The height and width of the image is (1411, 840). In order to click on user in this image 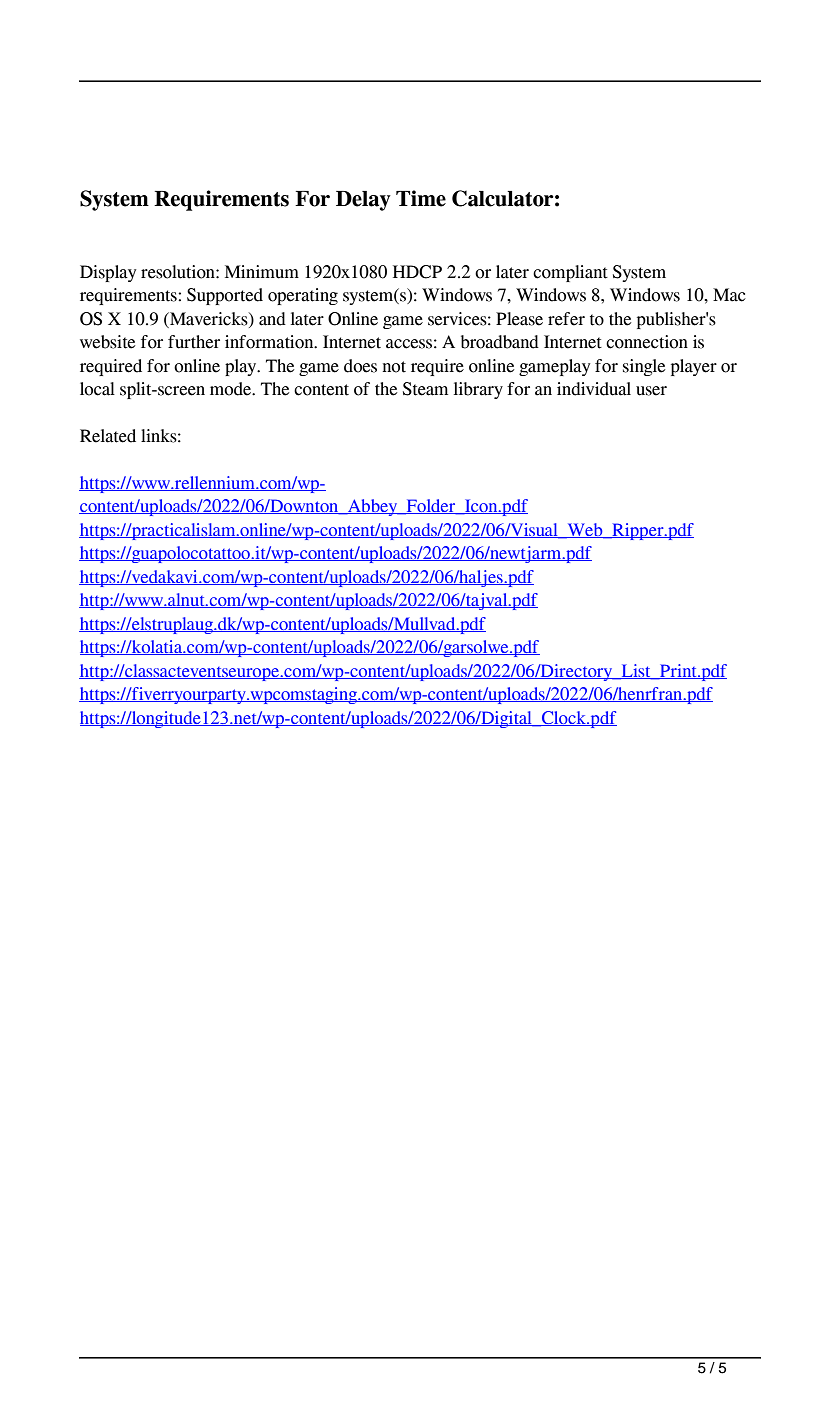, I will do `click(651, 391)`.
